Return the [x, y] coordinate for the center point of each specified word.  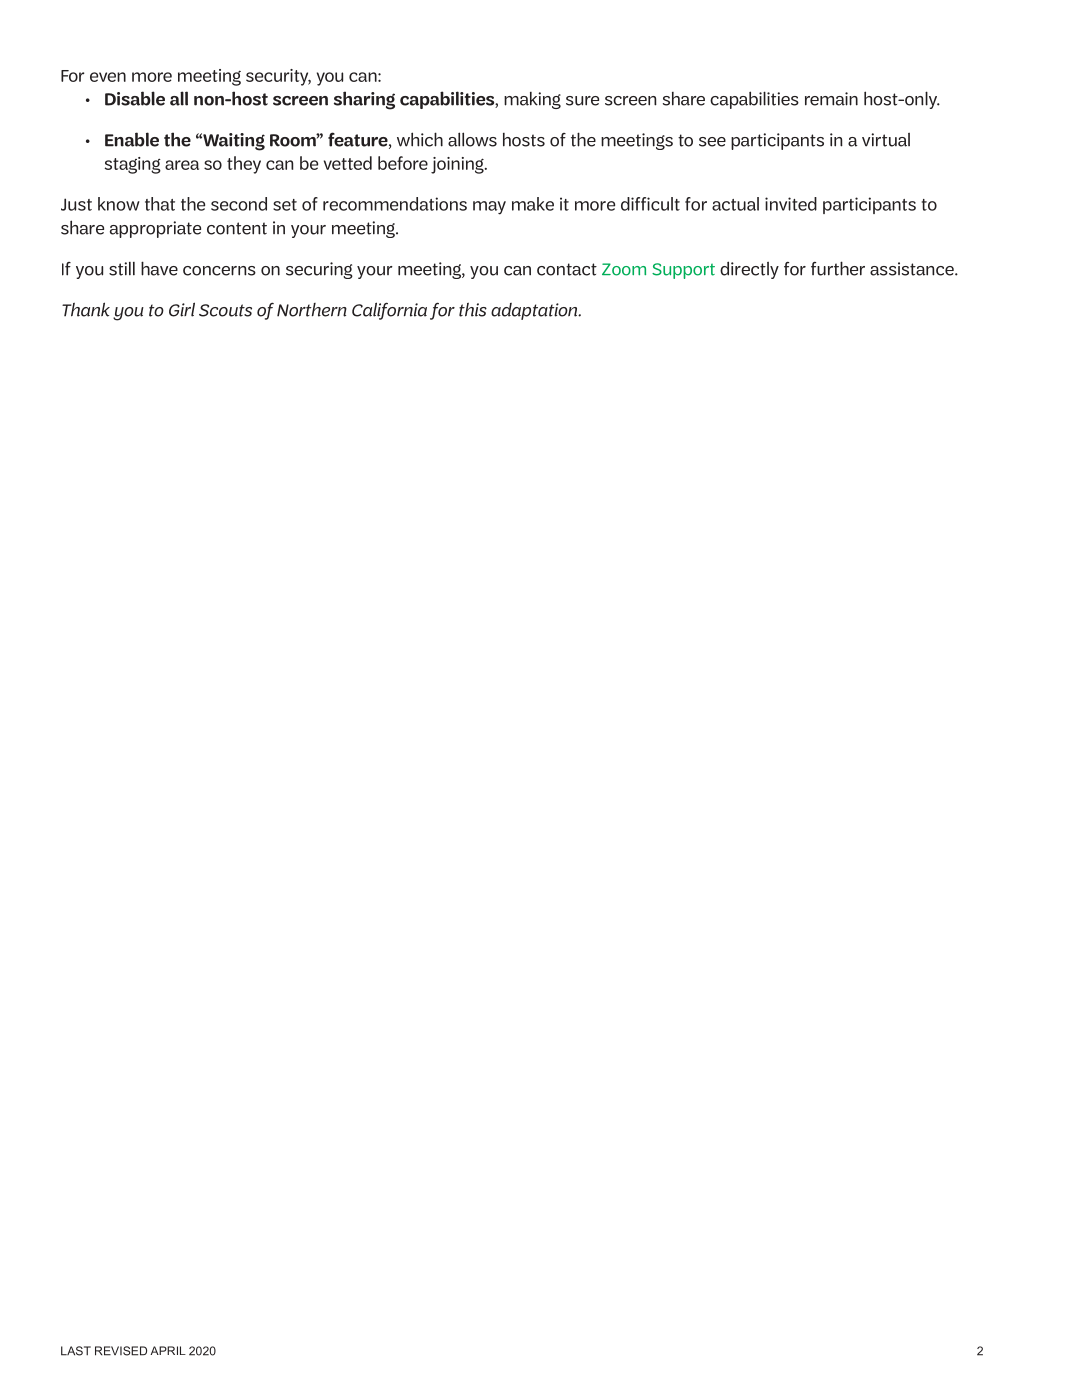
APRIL [168, 1350]
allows [472, 139]
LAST [76, 1351]
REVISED [121, 1351]
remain [831, 99]
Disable [135, 98]
